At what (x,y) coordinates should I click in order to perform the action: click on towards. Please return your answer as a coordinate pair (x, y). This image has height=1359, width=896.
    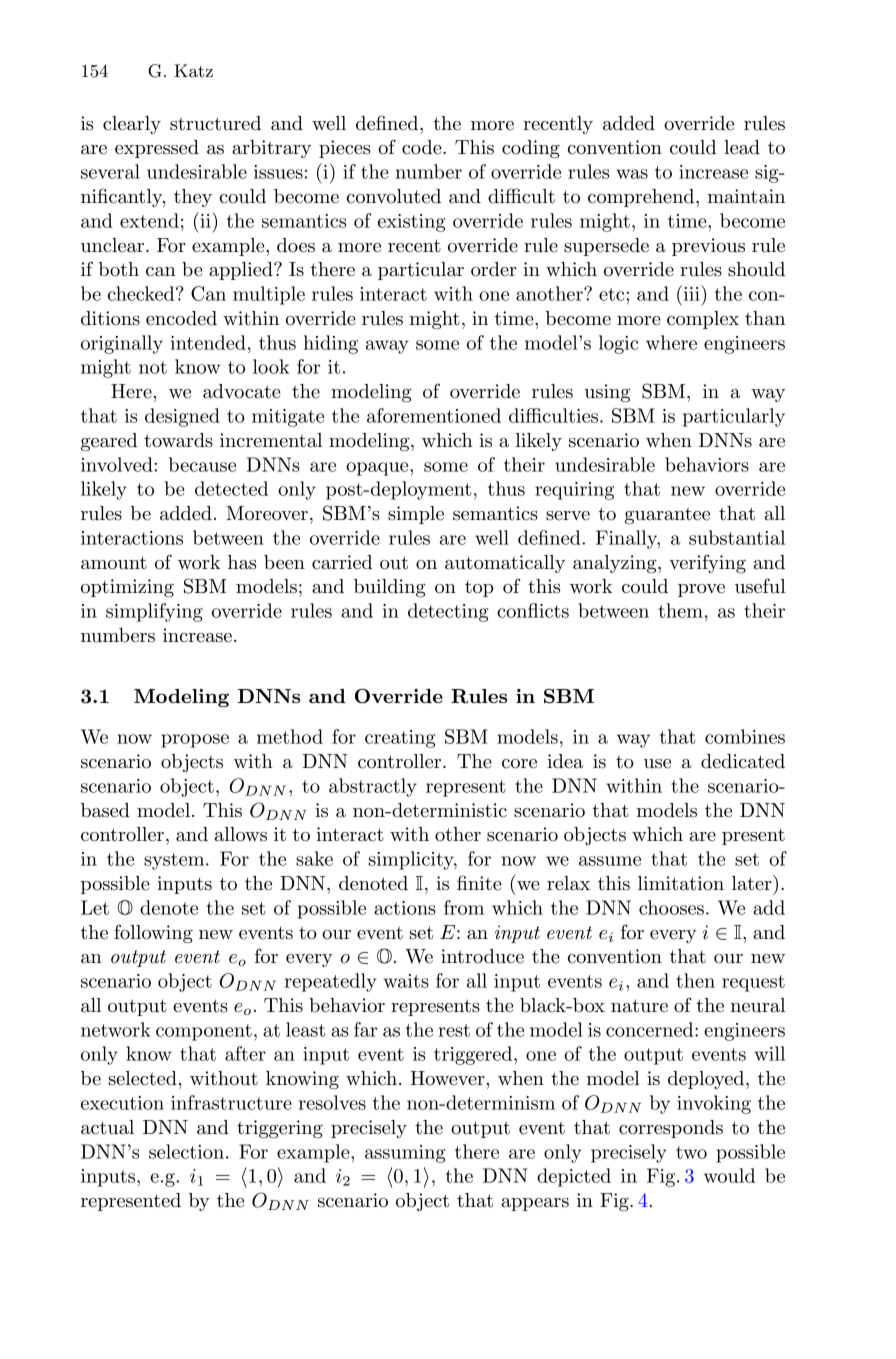
    Looking at the image, I should click on (178, 440).
